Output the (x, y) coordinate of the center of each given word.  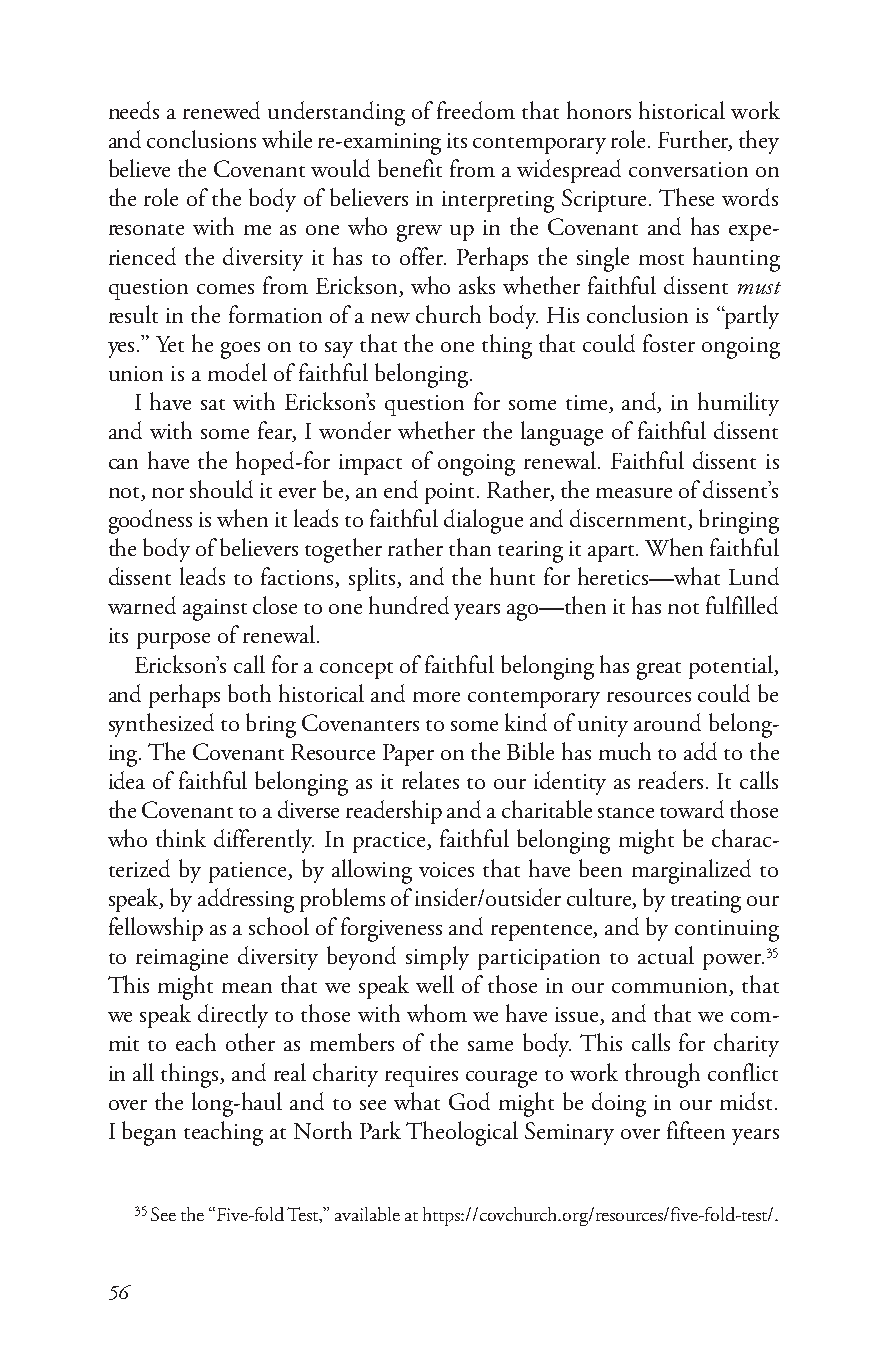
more (436, 697)
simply (437, 958)
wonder (355, 430)
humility (738, 404)
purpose (173, 641)
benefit (410, 168)
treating (706, 902)
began (149, 1133)
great (659, 671)
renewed (221, 110)
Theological (462, 1133)
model (237, 372)
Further (695, 140)
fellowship (156, 929)
